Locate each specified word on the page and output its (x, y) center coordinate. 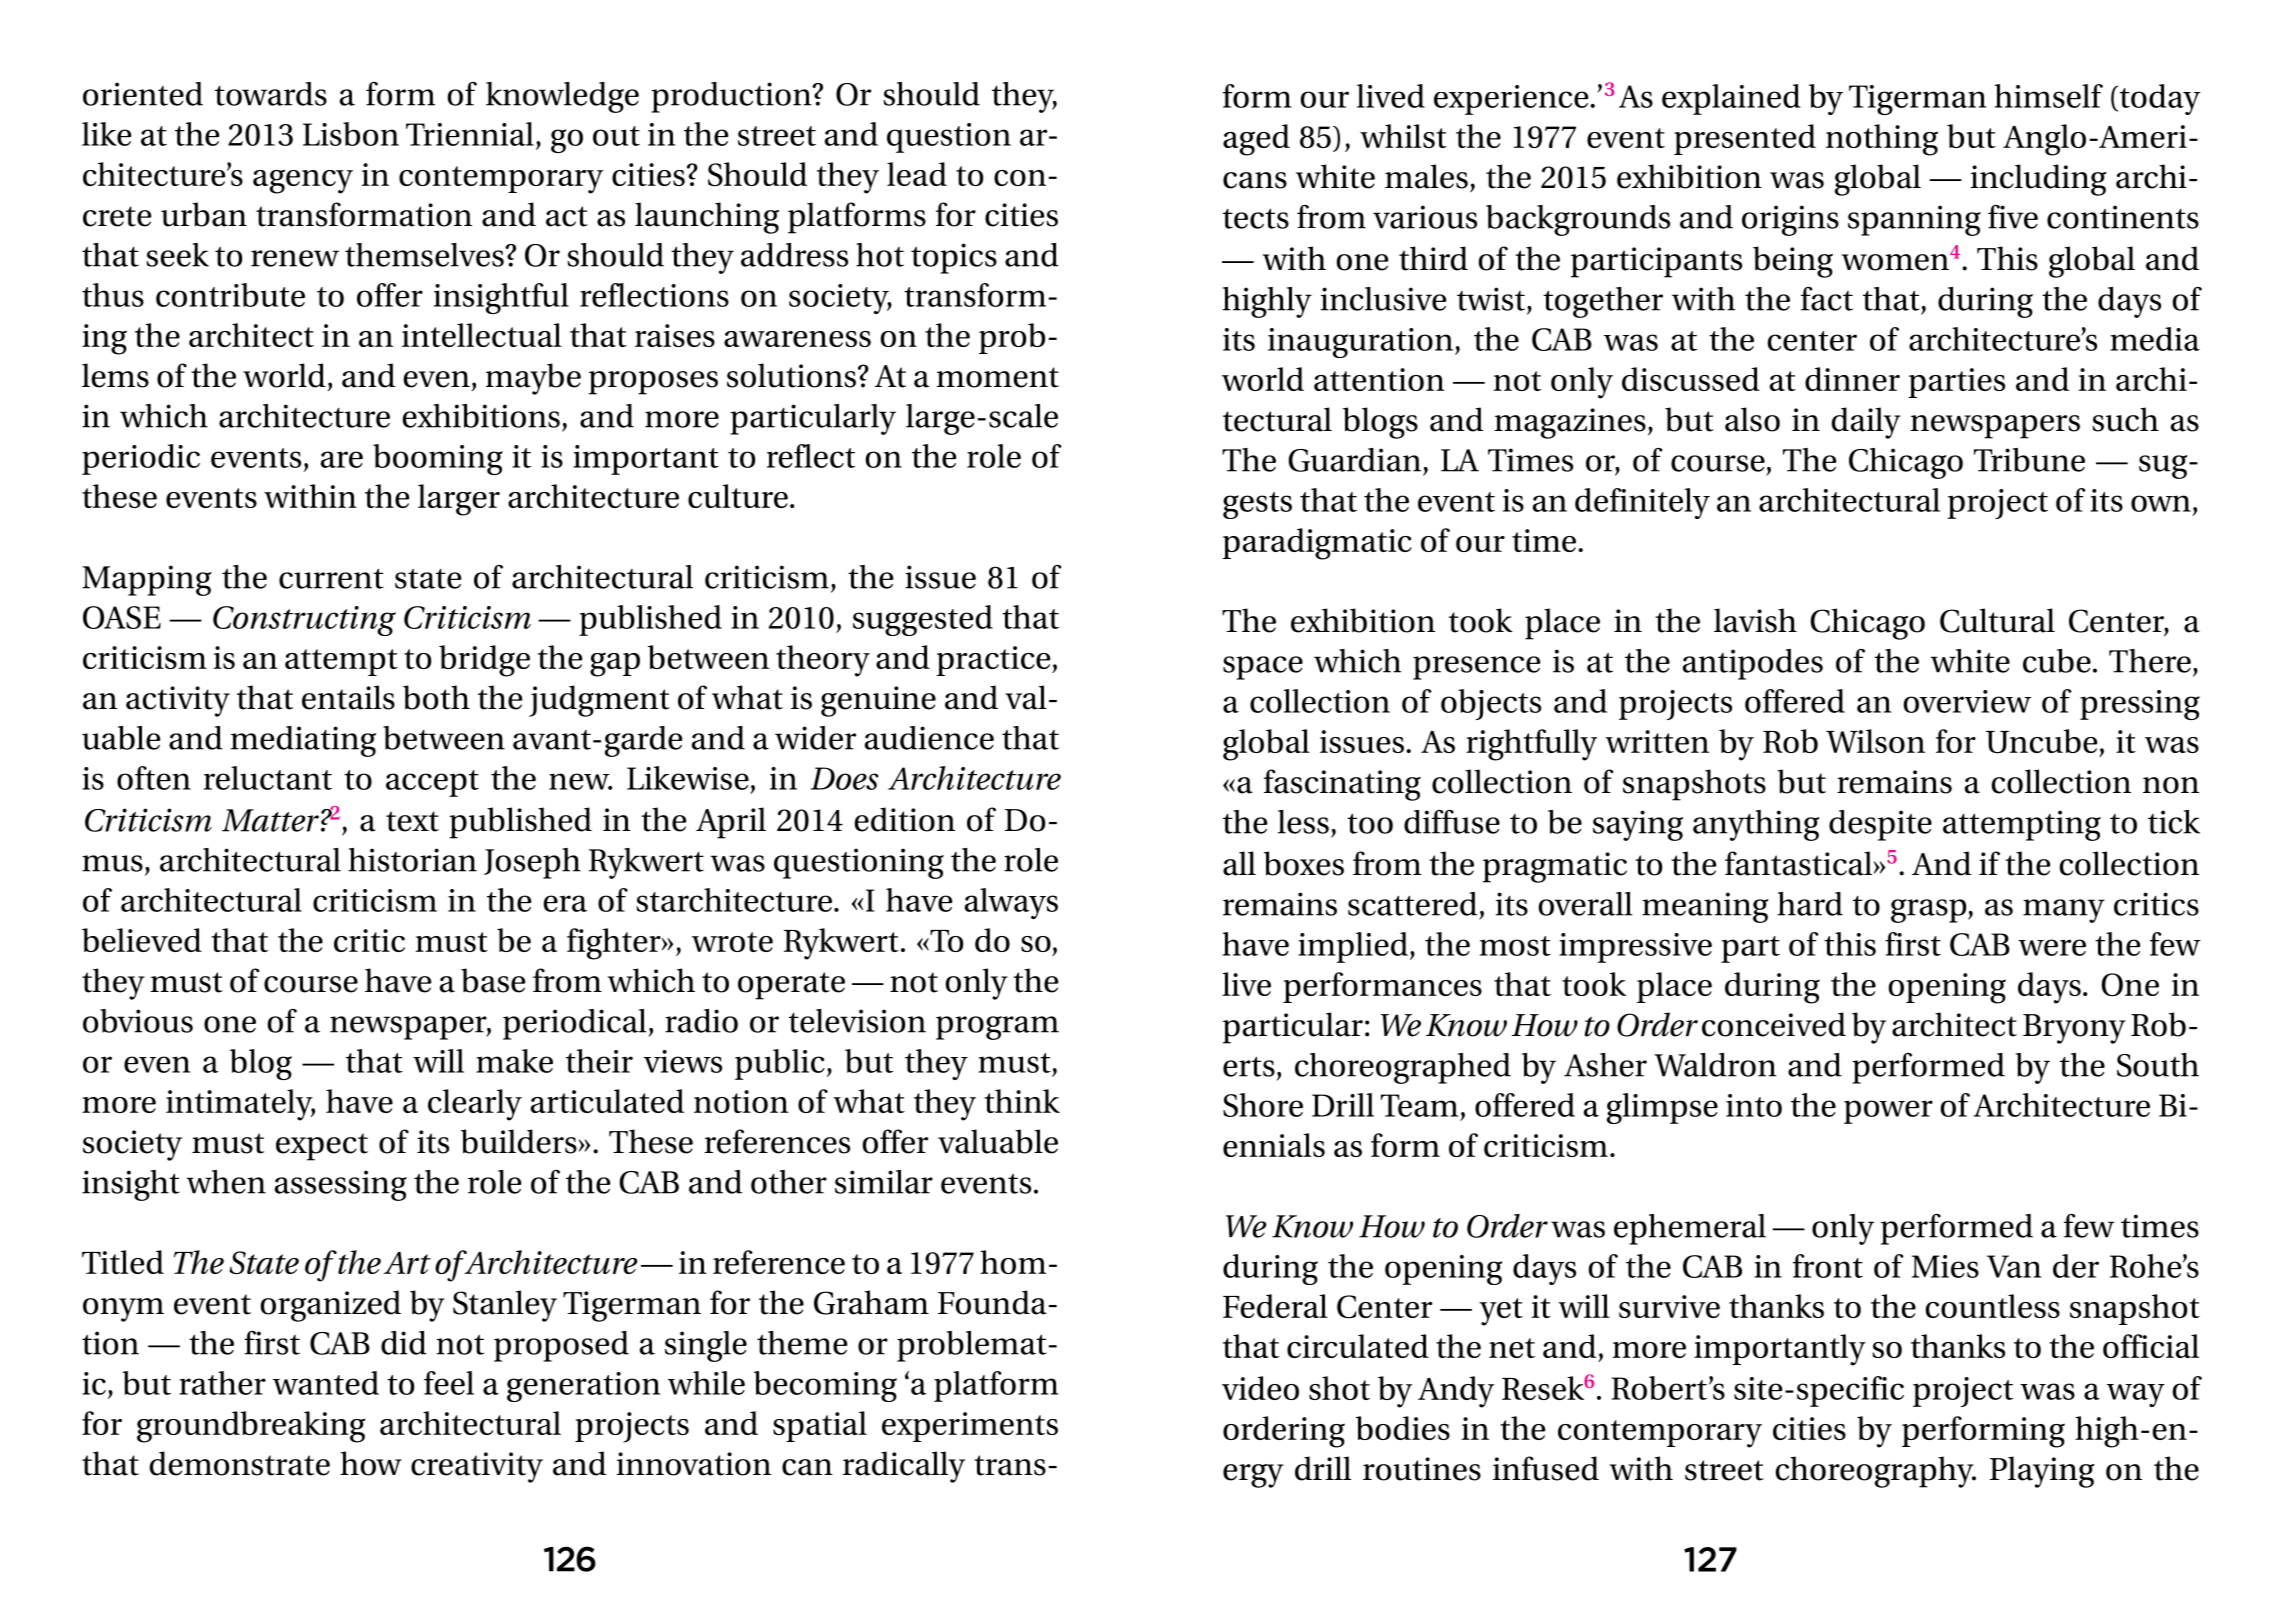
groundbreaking (251, 1427)
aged (1256, 140)
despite (1880, 825)
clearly (475, 1105)
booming (438, 459)
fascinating (1342, 785)
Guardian (1354, 460)
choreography (1876, 1472)
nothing (1882, 140)
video (1260, 1388)
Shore (1263, 1105)
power (1888, 1112)
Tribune (2029, 460)
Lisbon (351, 134)
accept (432, 783)
